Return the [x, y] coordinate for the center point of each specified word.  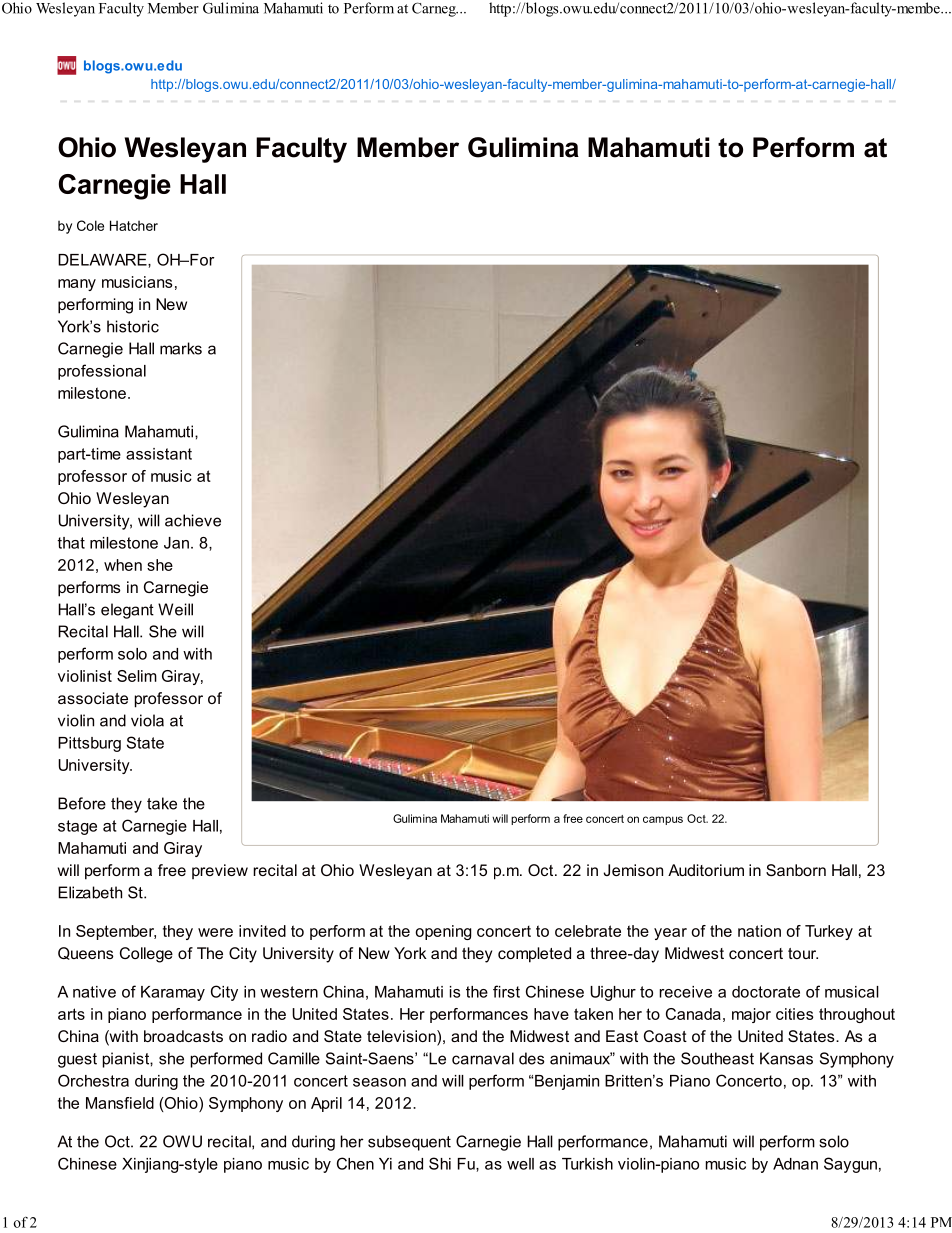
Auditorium [706, 870]
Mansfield [120, 1103]
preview [220, 871]
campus [663, 820]
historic [133, 326]
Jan [176, 543]
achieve [193, 520]
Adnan [795, 1164]
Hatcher [134, 225]
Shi [440, 1163]
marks [181, 348]
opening [443, 932]
